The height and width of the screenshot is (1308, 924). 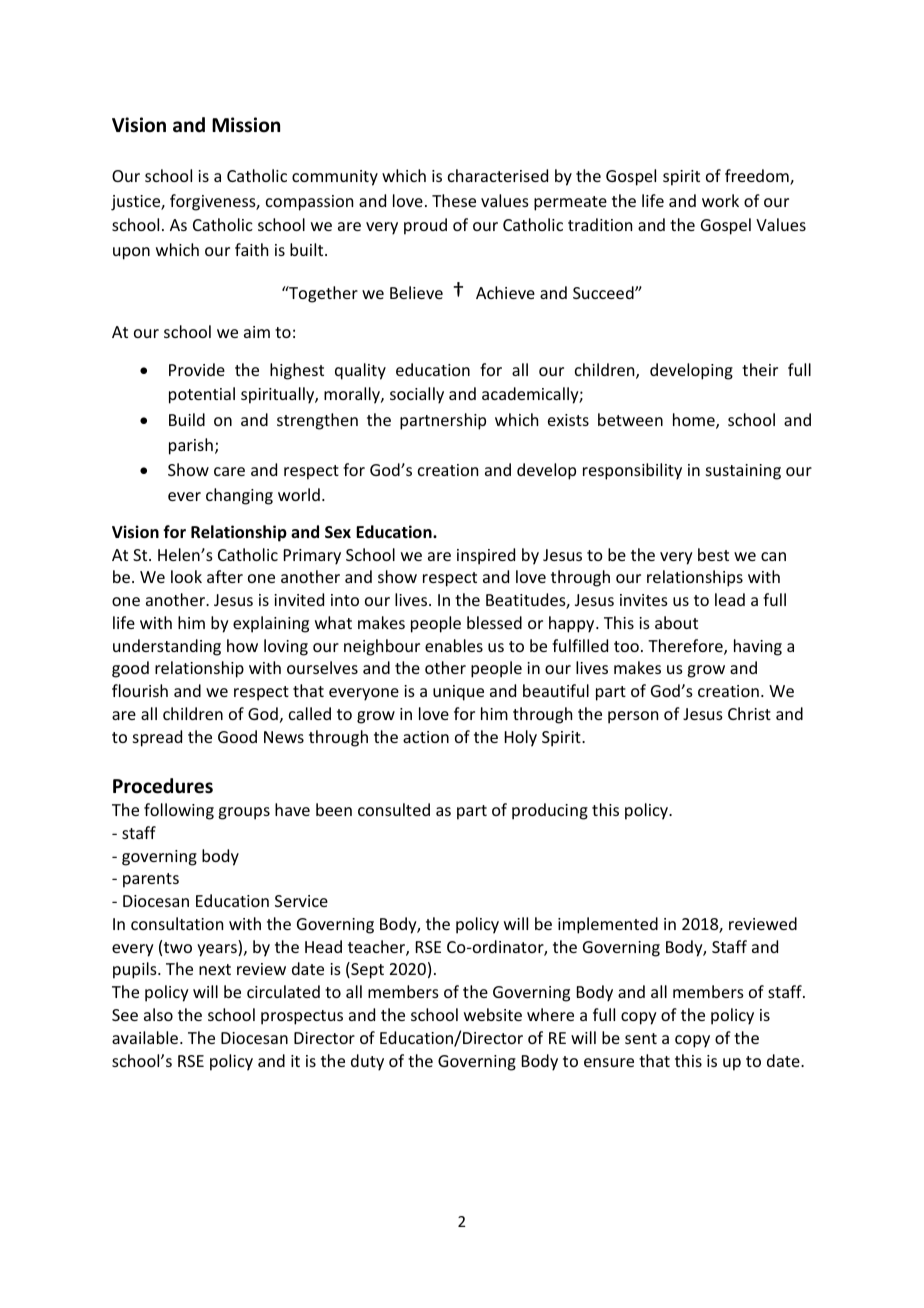 What do you see at coordinates (417, 395) in the screenshot?
I see `socially` at bounding box center [417, 395].
